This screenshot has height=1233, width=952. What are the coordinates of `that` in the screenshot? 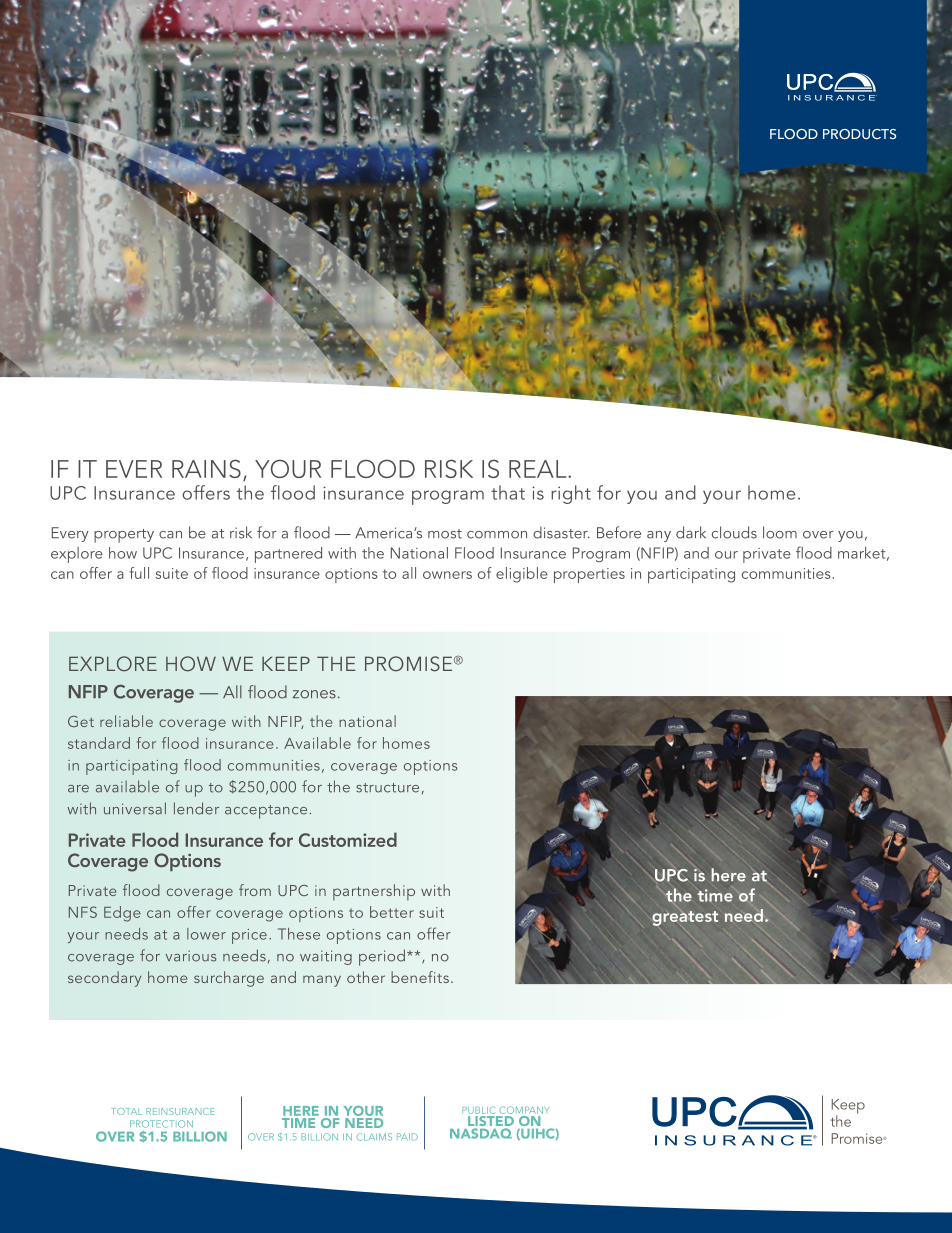 It's located at (508, 492).
